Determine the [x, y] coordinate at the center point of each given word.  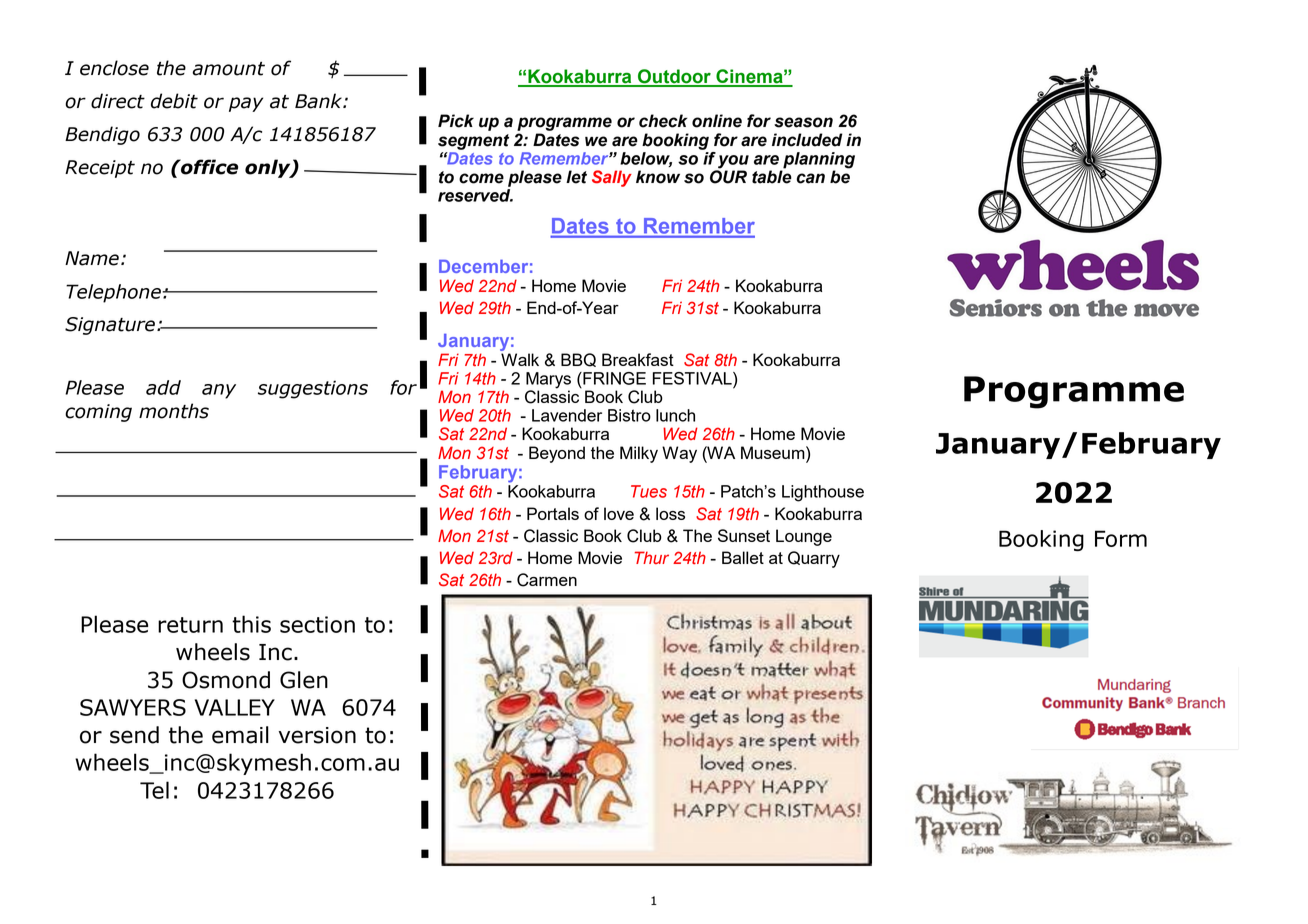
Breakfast [638, 359]
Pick [456, 121]
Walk [520, 359]
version [317, 735]
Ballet [743, 557]
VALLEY [235, 707]
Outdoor [674, 77]
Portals [553, 513]
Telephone [114, 293]
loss [670, 513]
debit [174, 101]
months [174, 411]
